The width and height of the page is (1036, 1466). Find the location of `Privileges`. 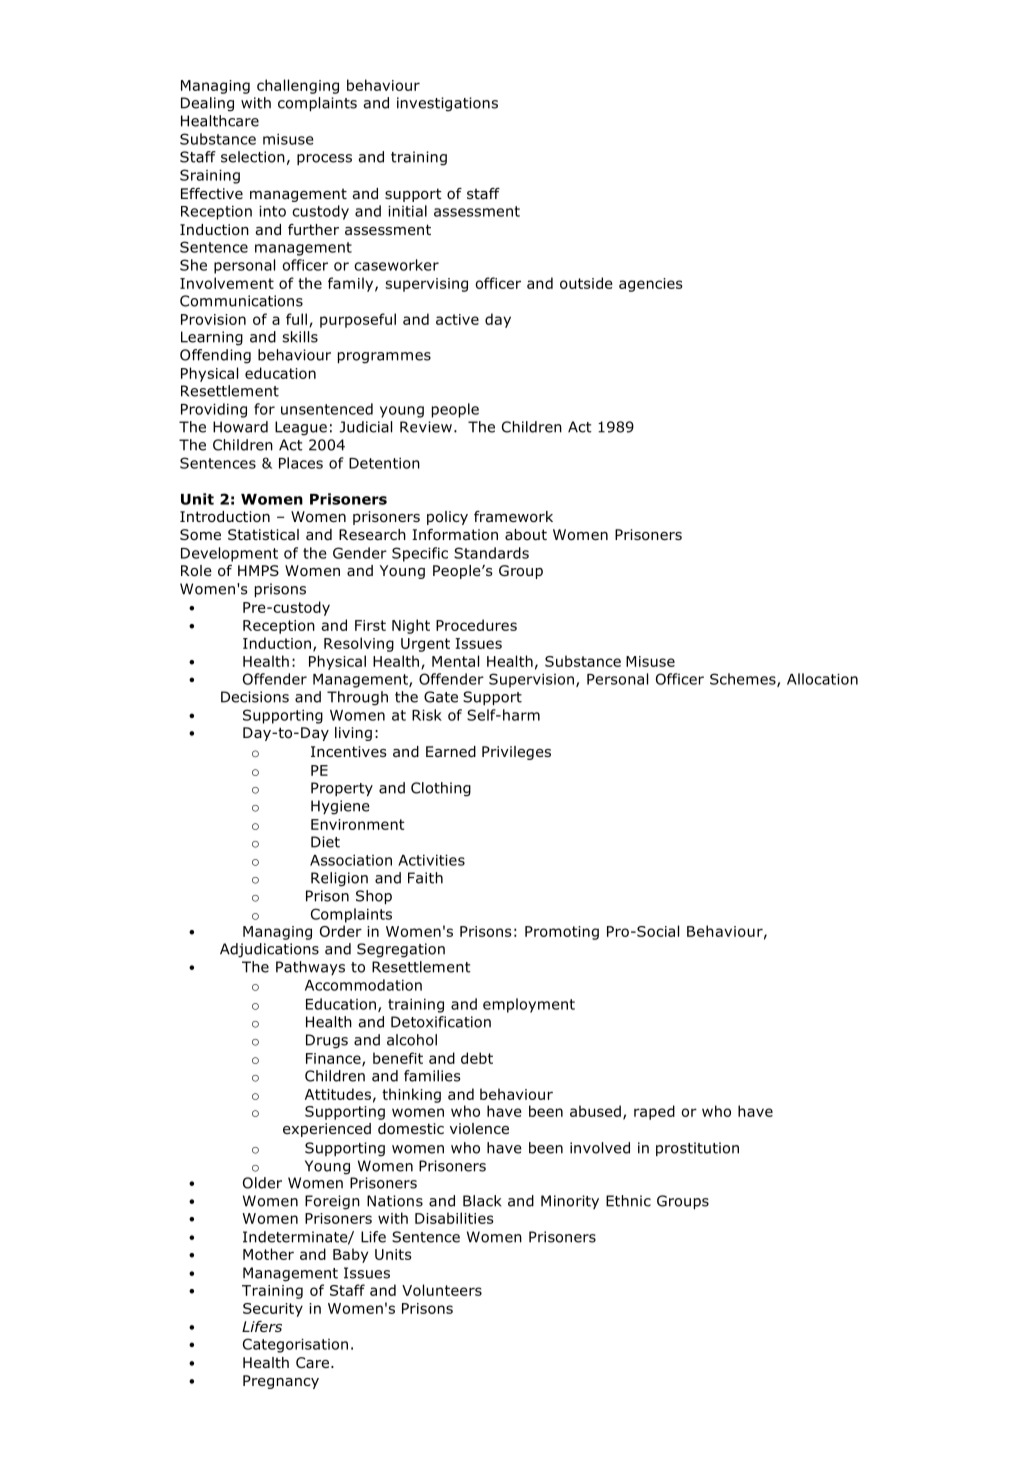

Privileges is located at coordinates (516, 753).
